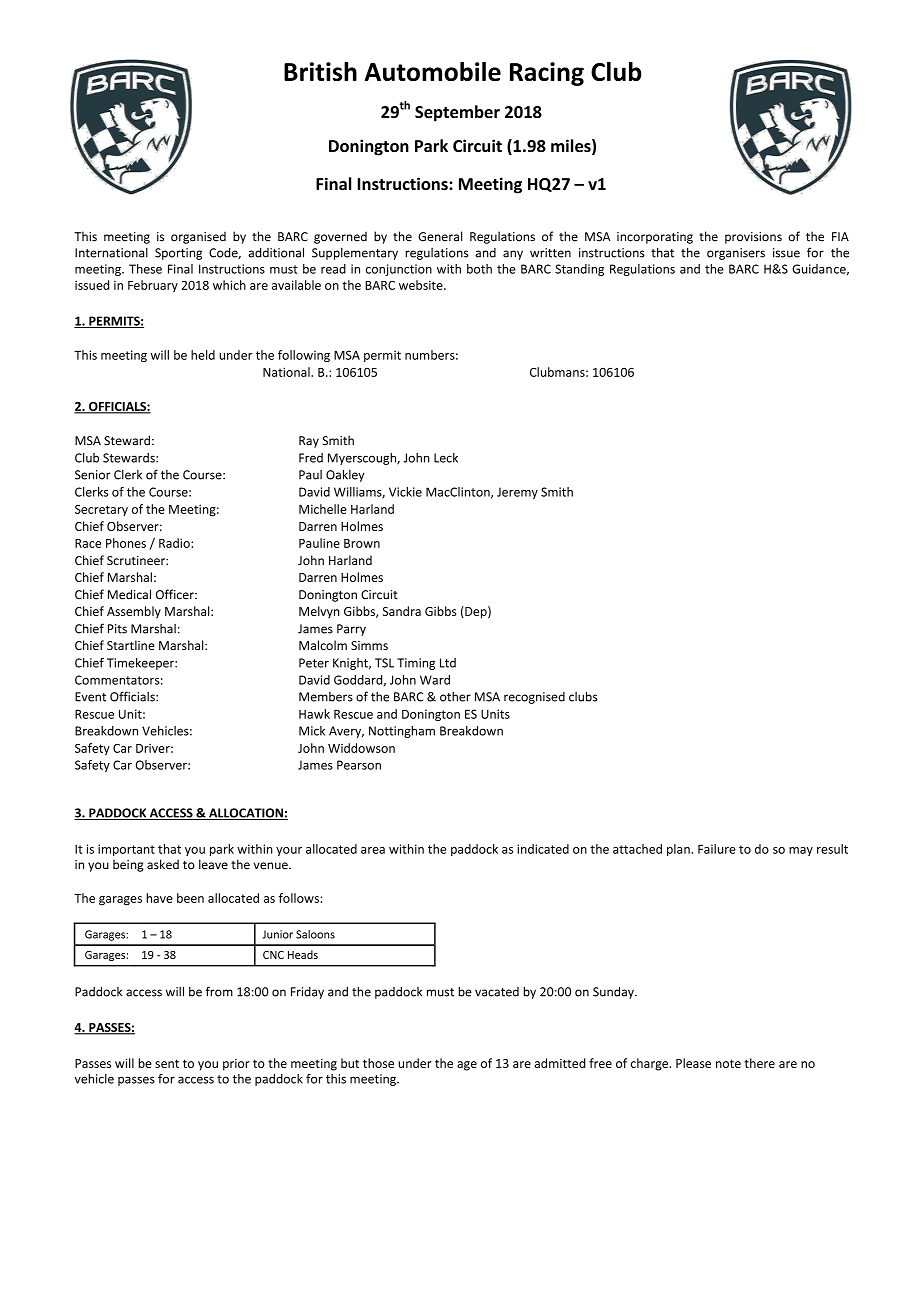 The height and width of the screenshot is (1308, 924). I want to click on September, so click(457, 113).
